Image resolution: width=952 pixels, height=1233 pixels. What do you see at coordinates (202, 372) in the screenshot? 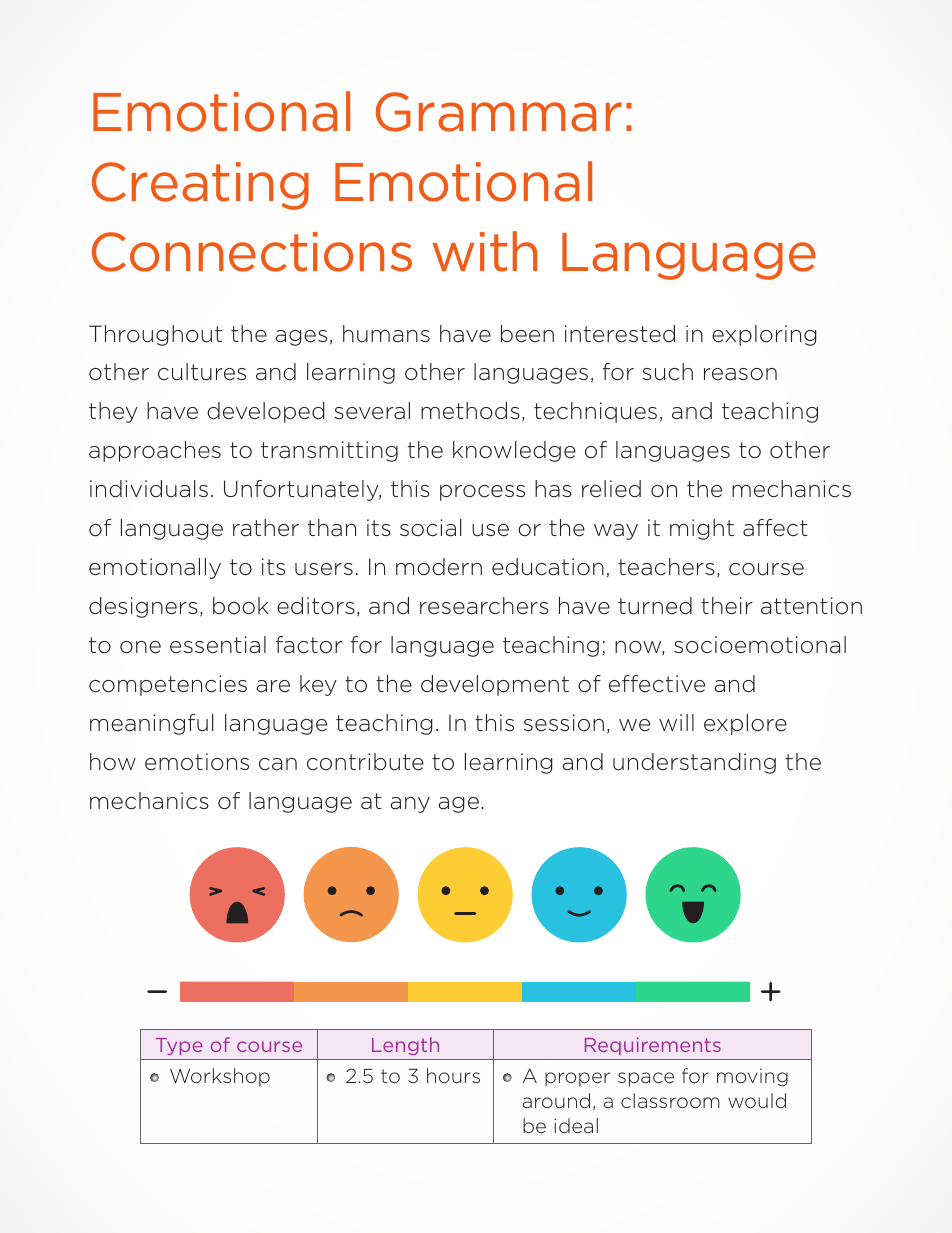
I see `cultures` at bounding box center [202, 372].
